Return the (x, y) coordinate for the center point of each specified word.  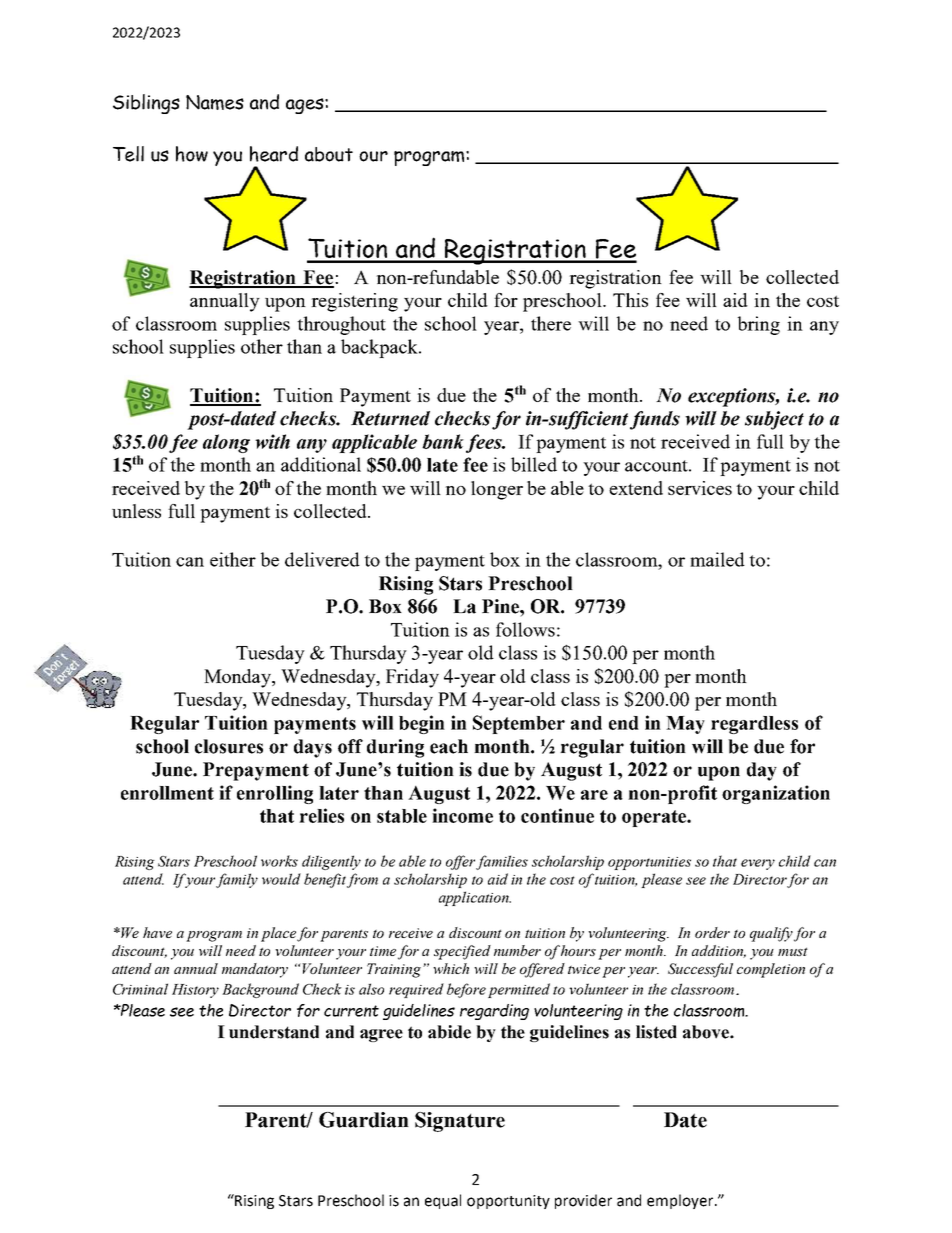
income (462, 815)
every (758, 864)
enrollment (167, 793)
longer (497, 490)
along (226, 443)
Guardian (364, 1120)
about (329, 154)
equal (443, 1201)
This (630, 300)
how (192, 154)
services (700, 488)
